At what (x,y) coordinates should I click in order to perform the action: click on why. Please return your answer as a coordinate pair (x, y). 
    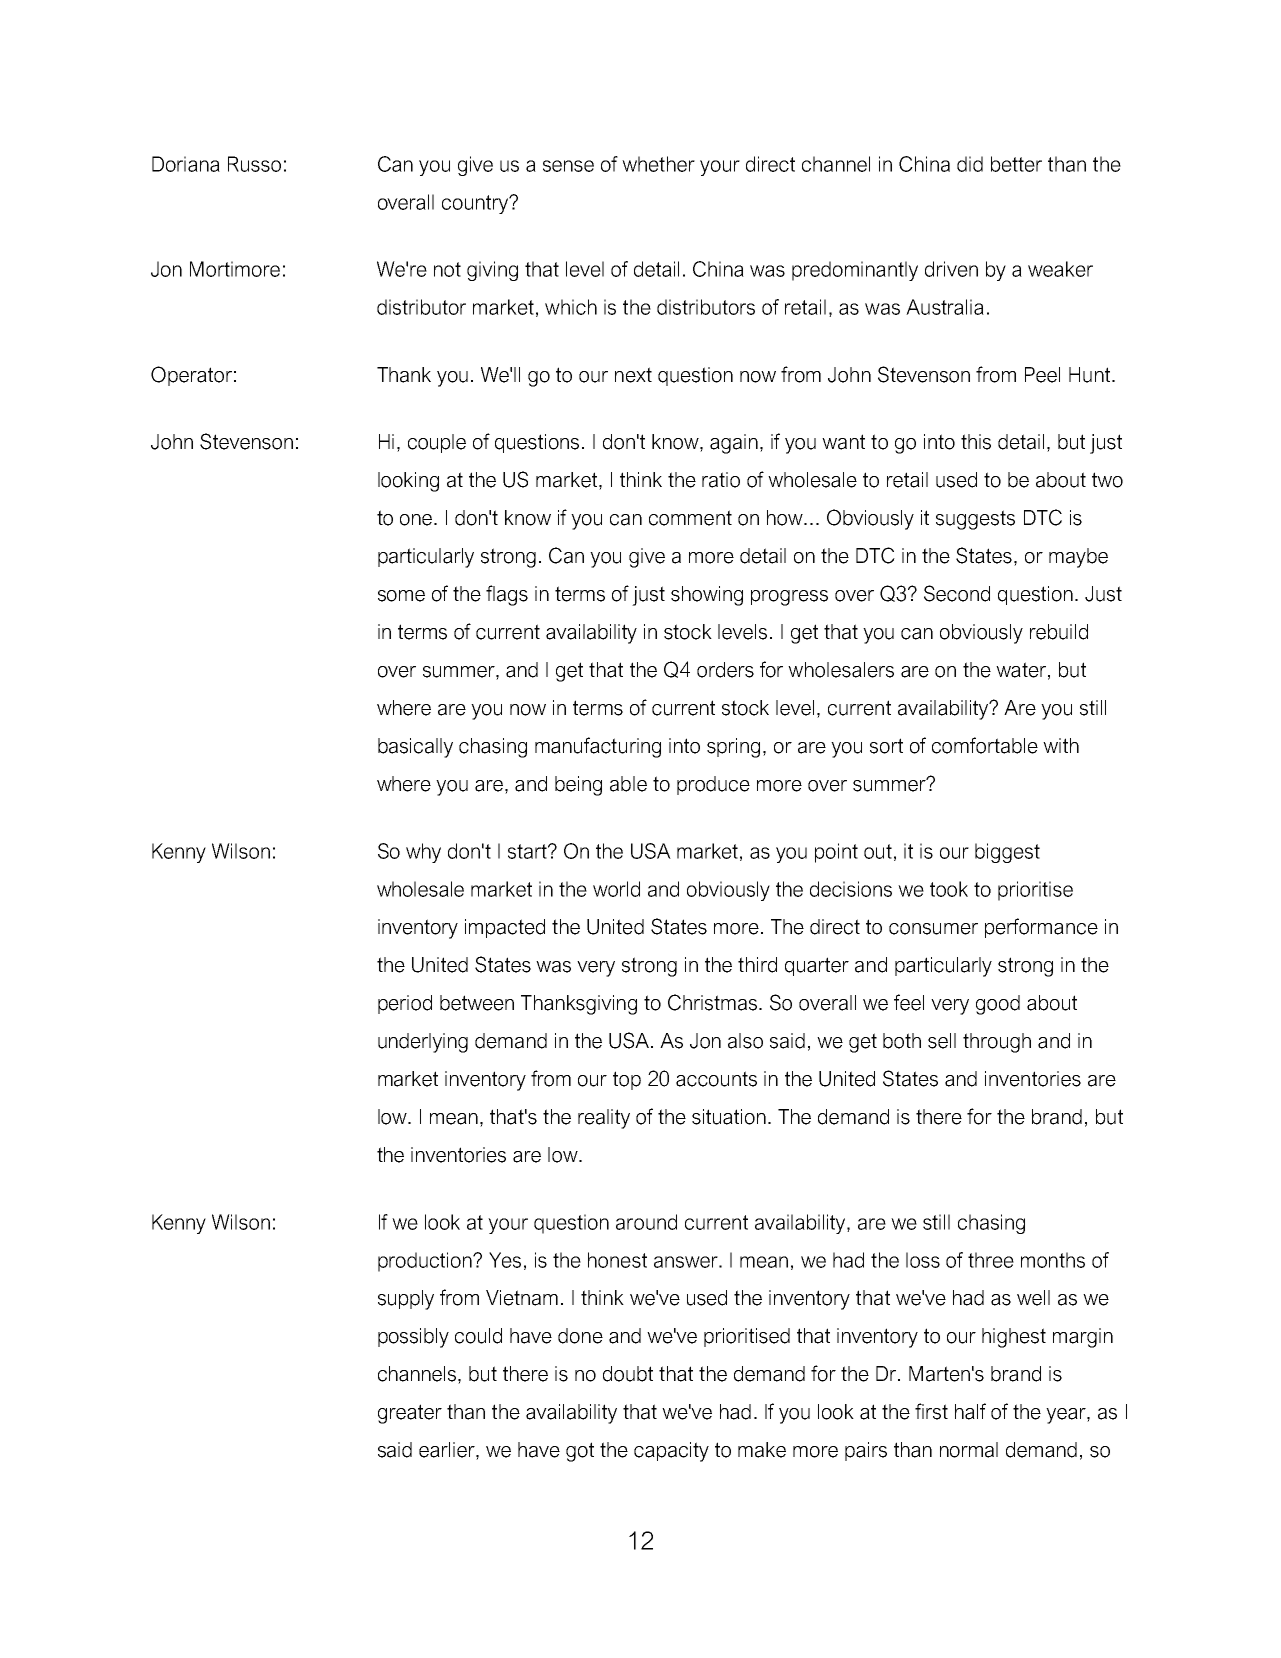
    Looking at the image, I should click on (423, 853).
